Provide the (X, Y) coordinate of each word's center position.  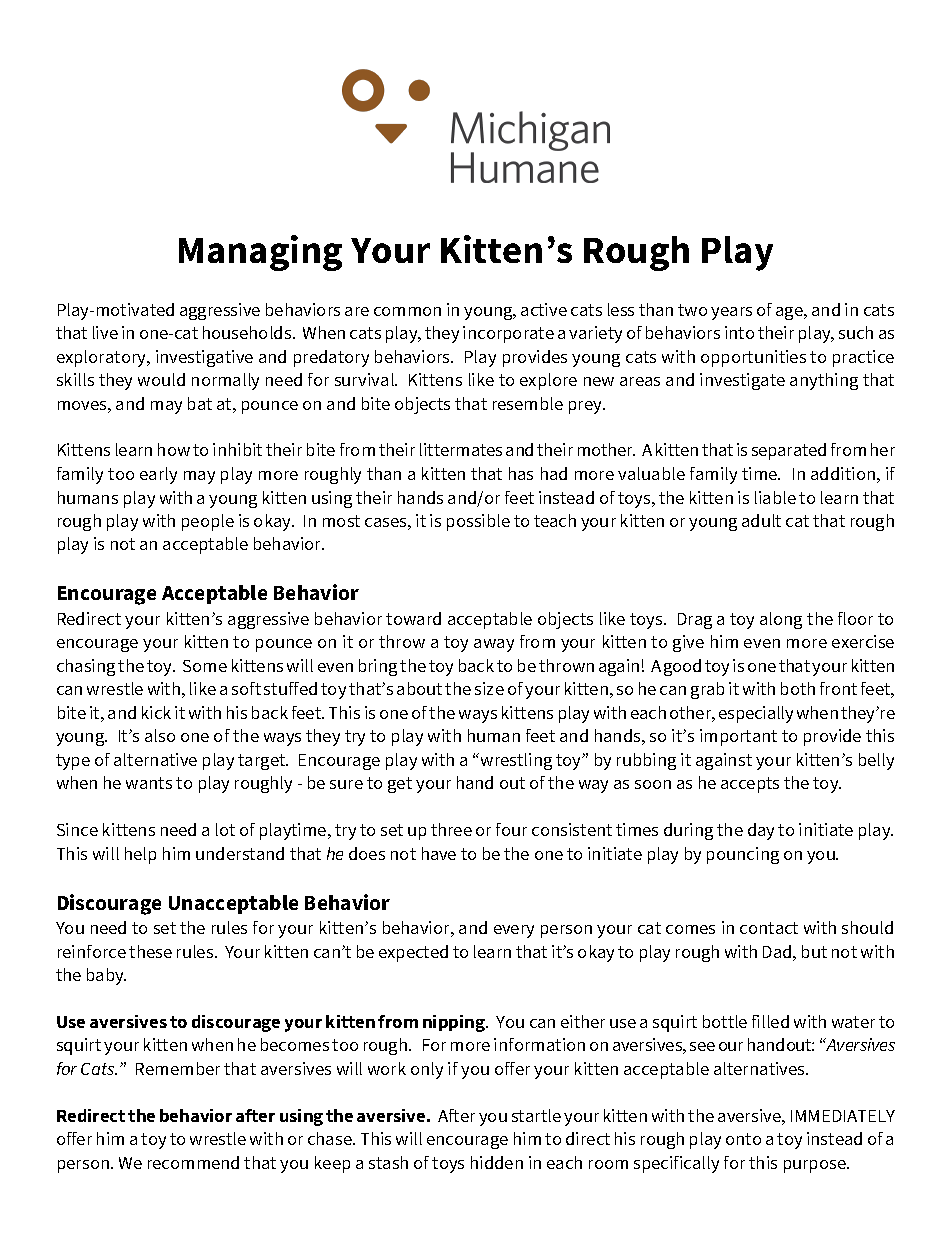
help (140, 855)
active (544, 309)
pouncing (743, 855)
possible (478, 522)
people (208, 522)
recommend (193, 1162)
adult (761, 520)
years (731, 313)
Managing (260, 253)
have (439, 853)
